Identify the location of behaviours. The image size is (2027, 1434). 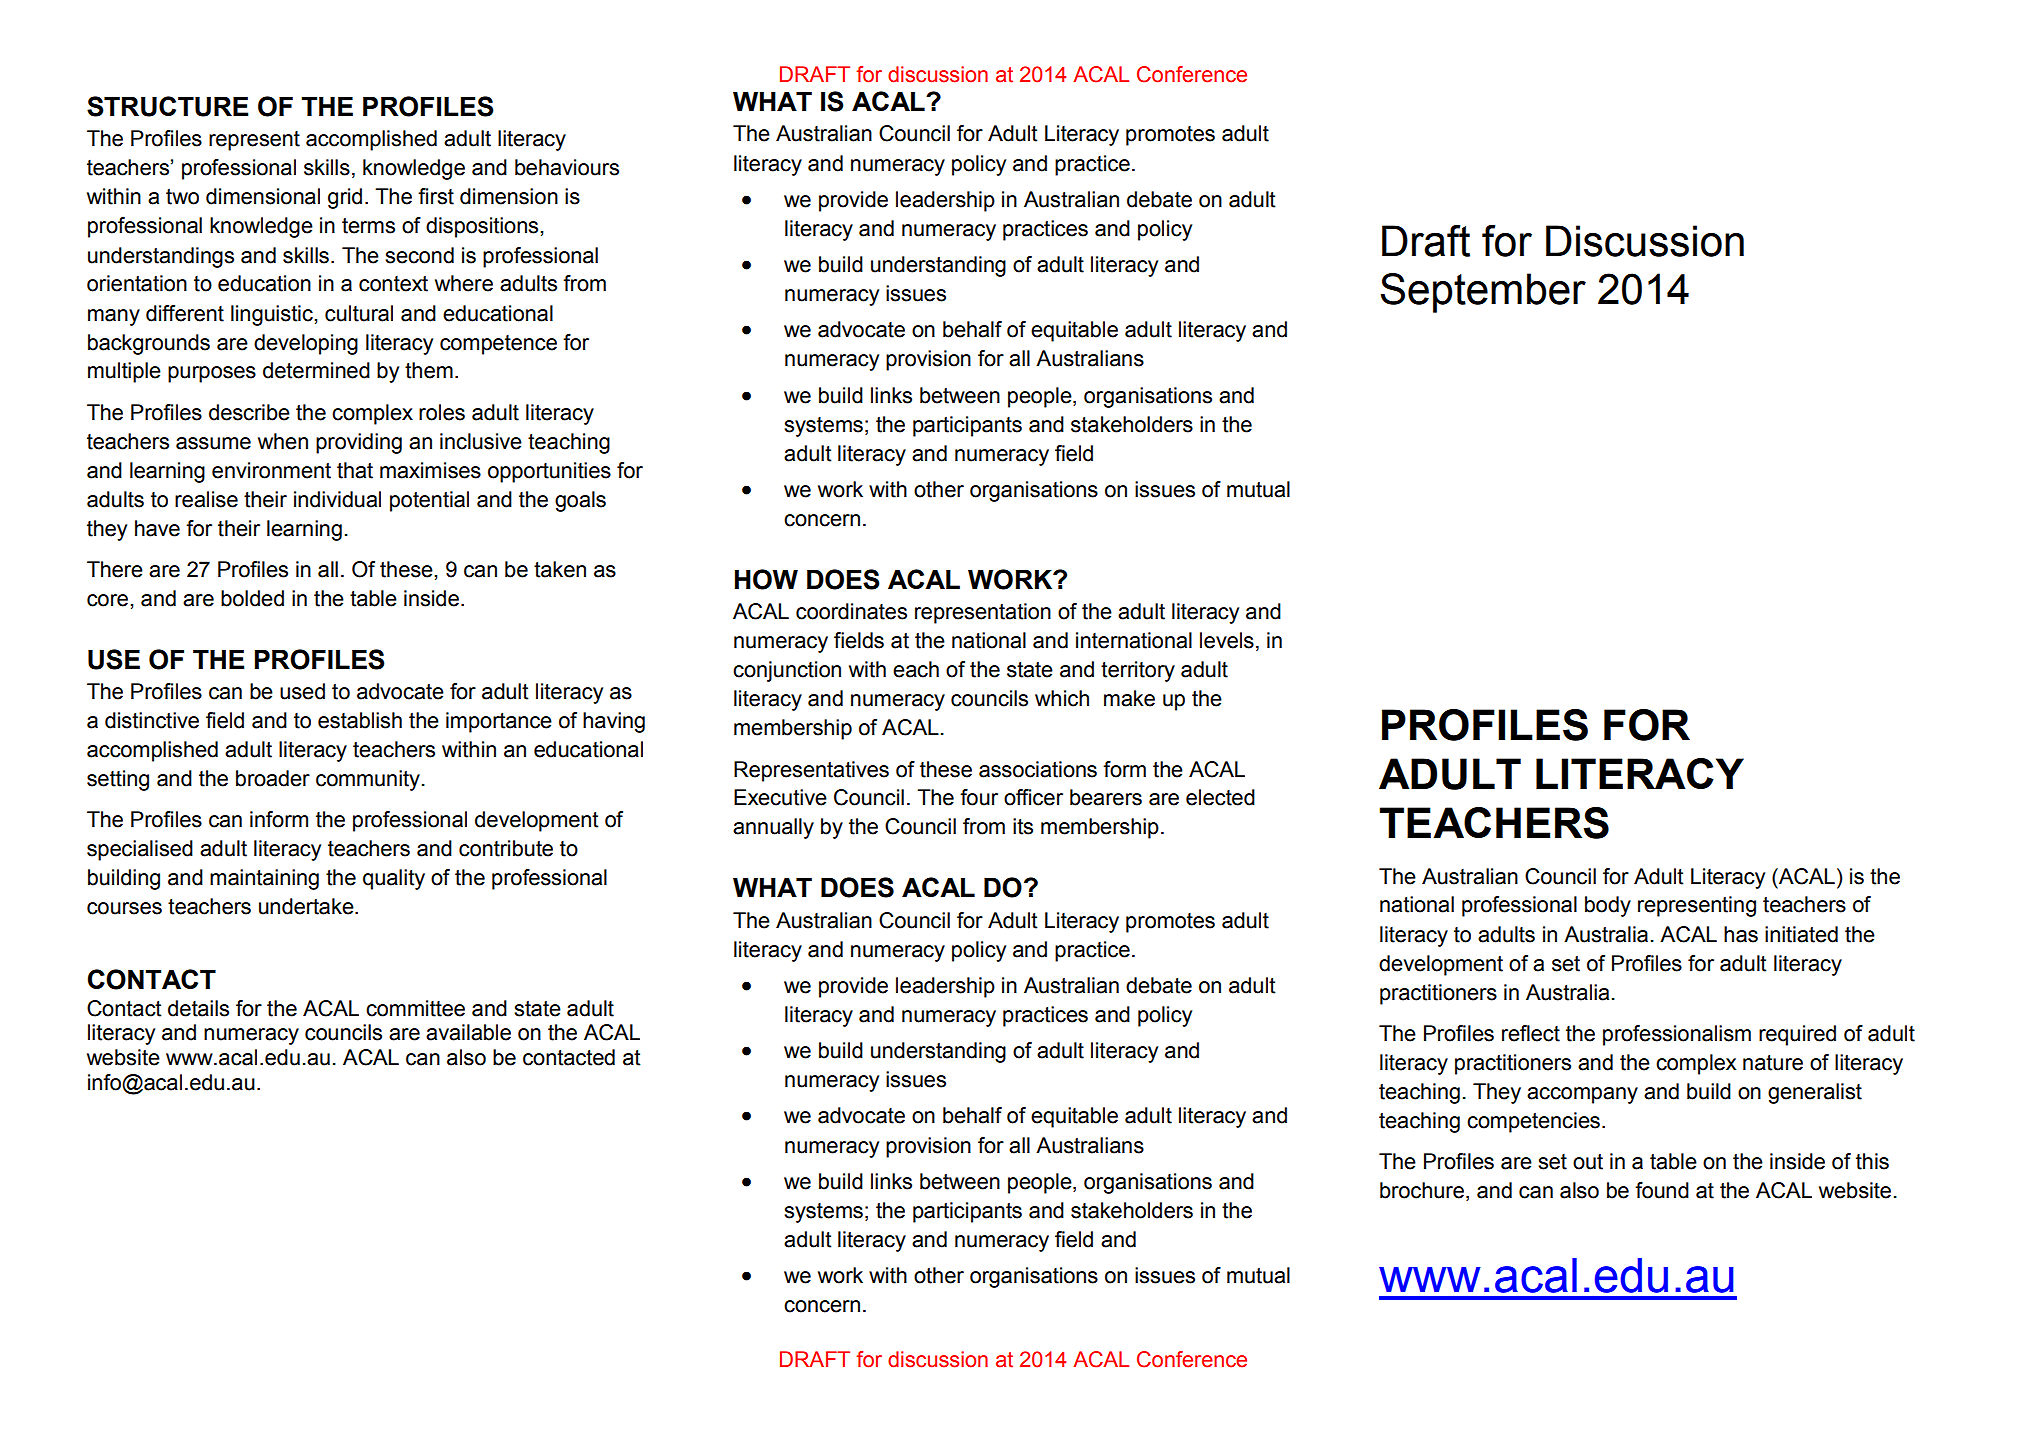
(567, 167).
